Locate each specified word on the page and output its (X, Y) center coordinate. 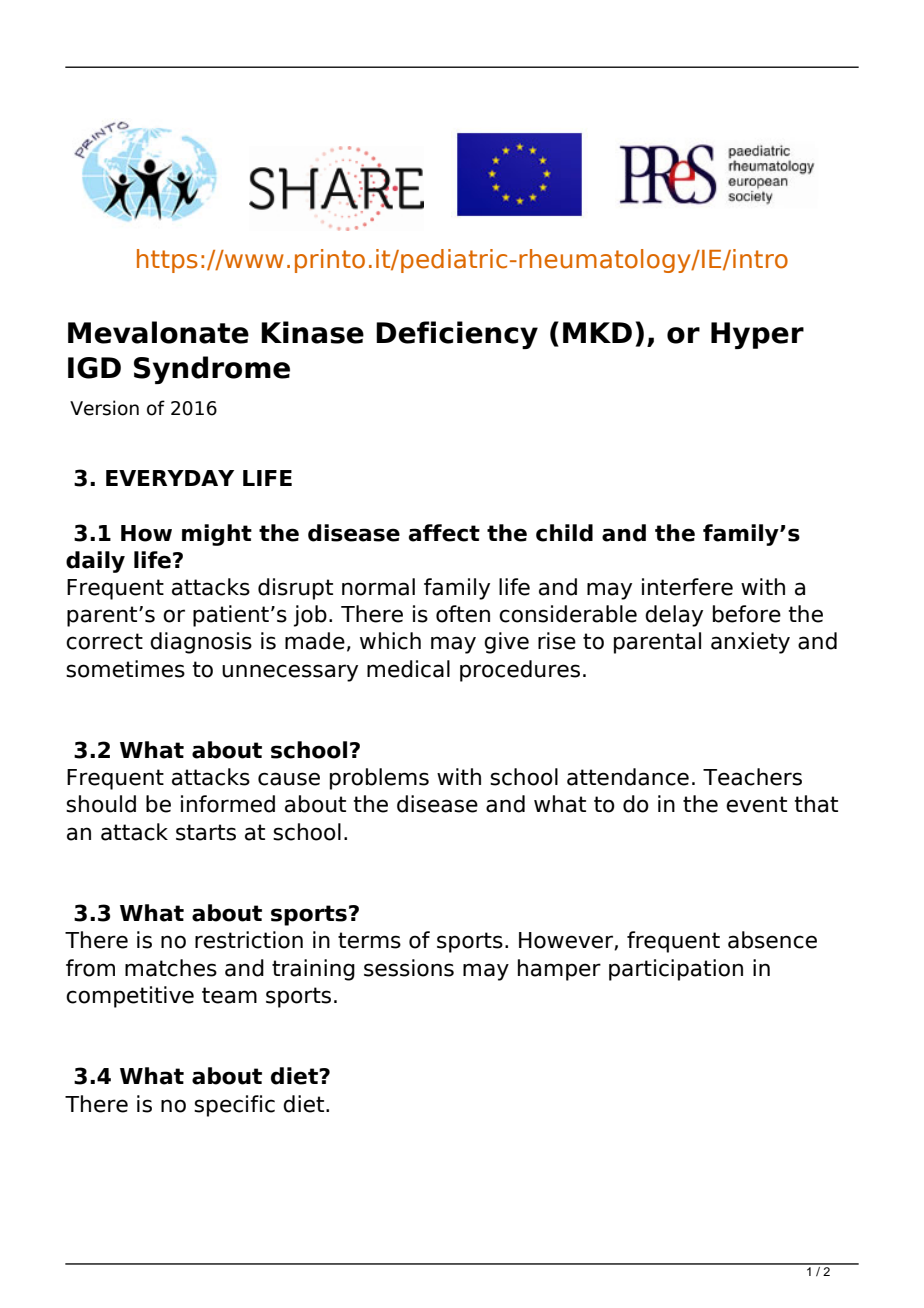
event (756, 804)
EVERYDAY (170, 478)
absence (772, 940)
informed (228, 804)
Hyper (757, 335)
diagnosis (201, 643)
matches (171, 968)
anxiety (750, 643)
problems (379, 779)
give (506, 643)
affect (444, 533)
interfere (687, 587)
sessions (409, 968)
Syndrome (212, 370)
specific (234, 1106)
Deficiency (457, 335)
